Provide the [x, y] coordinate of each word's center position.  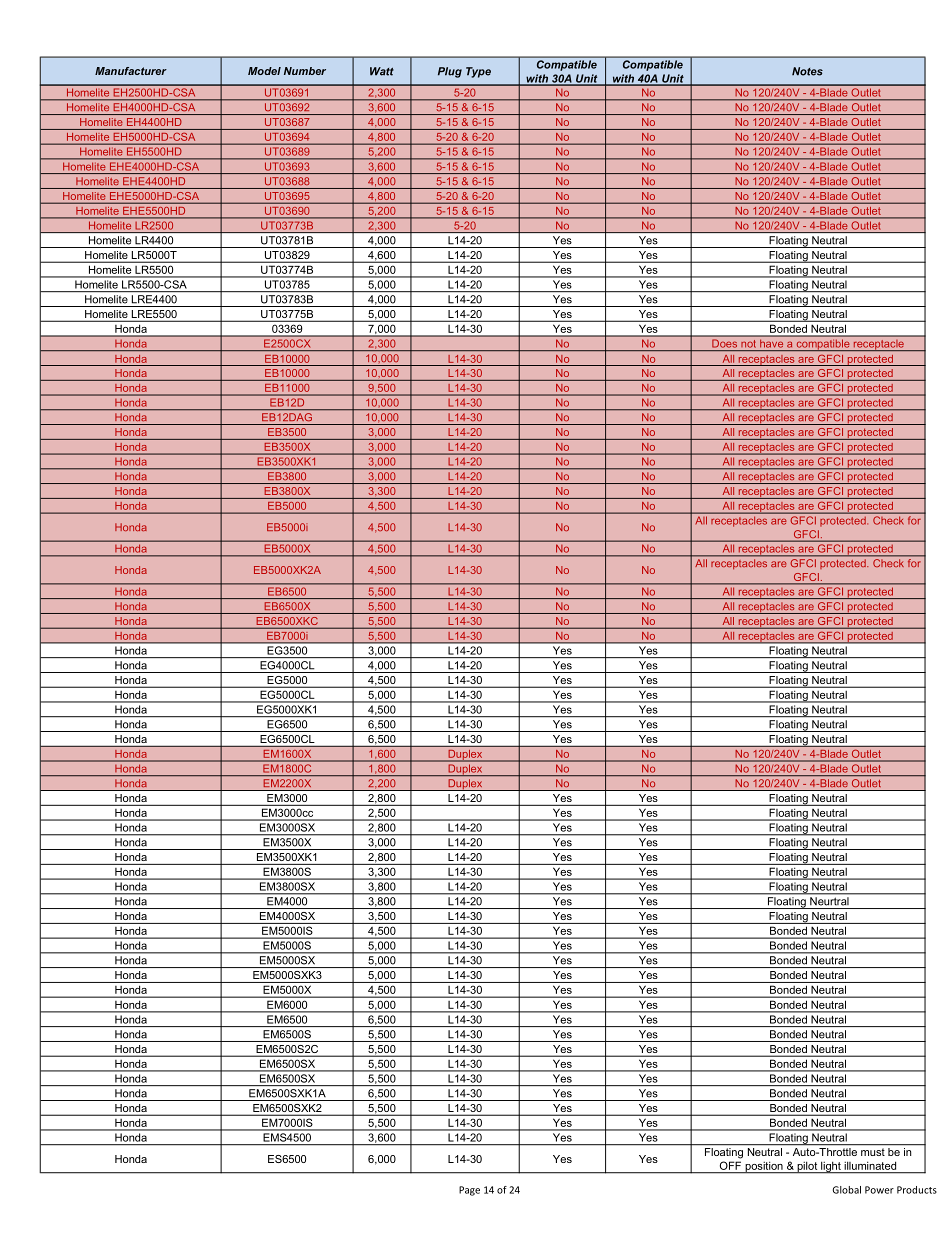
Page [469, 1191]
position [764, 1167]
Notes [807, 71]
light [831, 1167]
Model [264, 71]
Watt [382, 71]
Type [478, 72]
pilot [807, 1167]
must [873, 1152]
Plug [450, 72]
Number [305, 71]
